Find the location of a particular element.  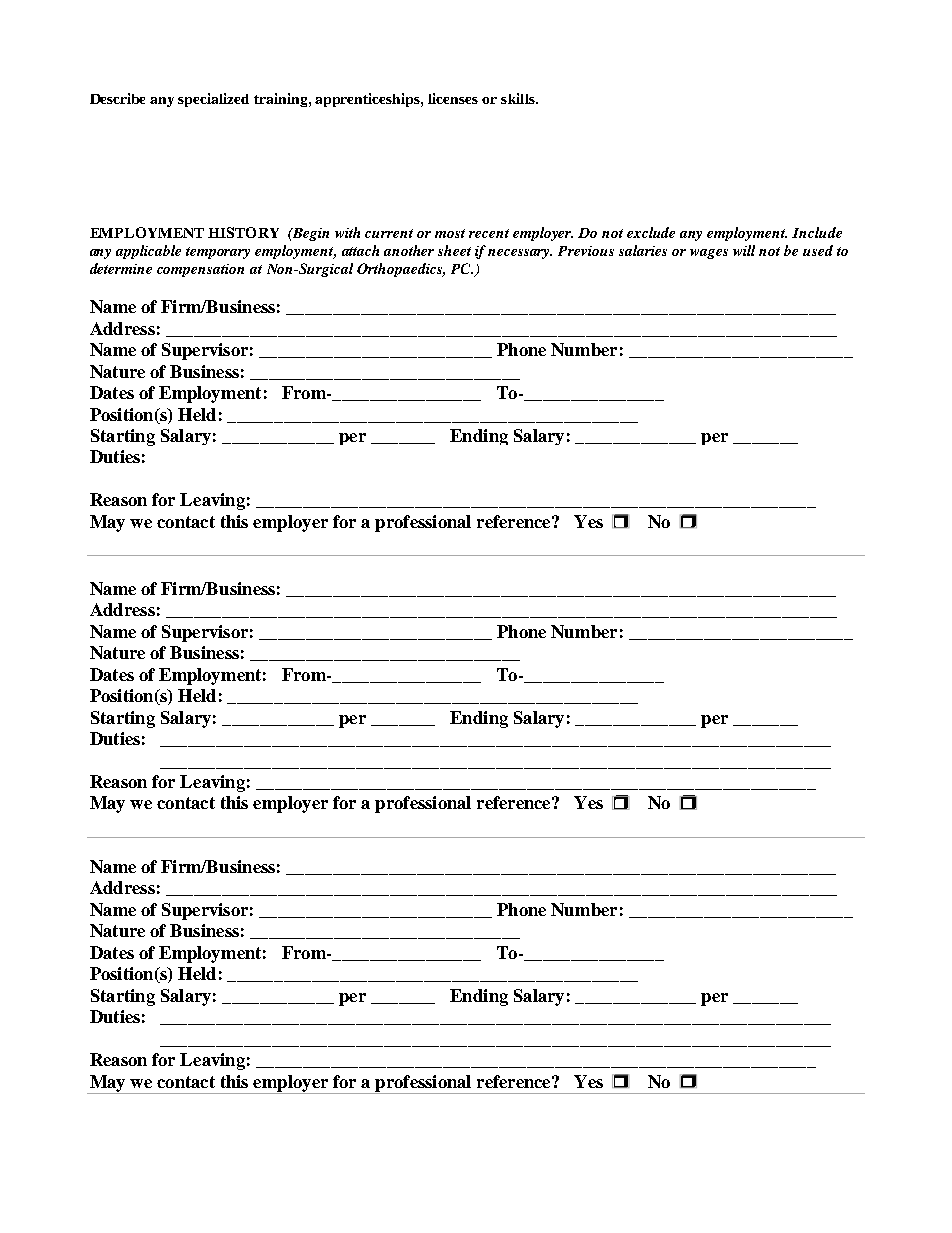

most is located at coordinates (450, 233).
